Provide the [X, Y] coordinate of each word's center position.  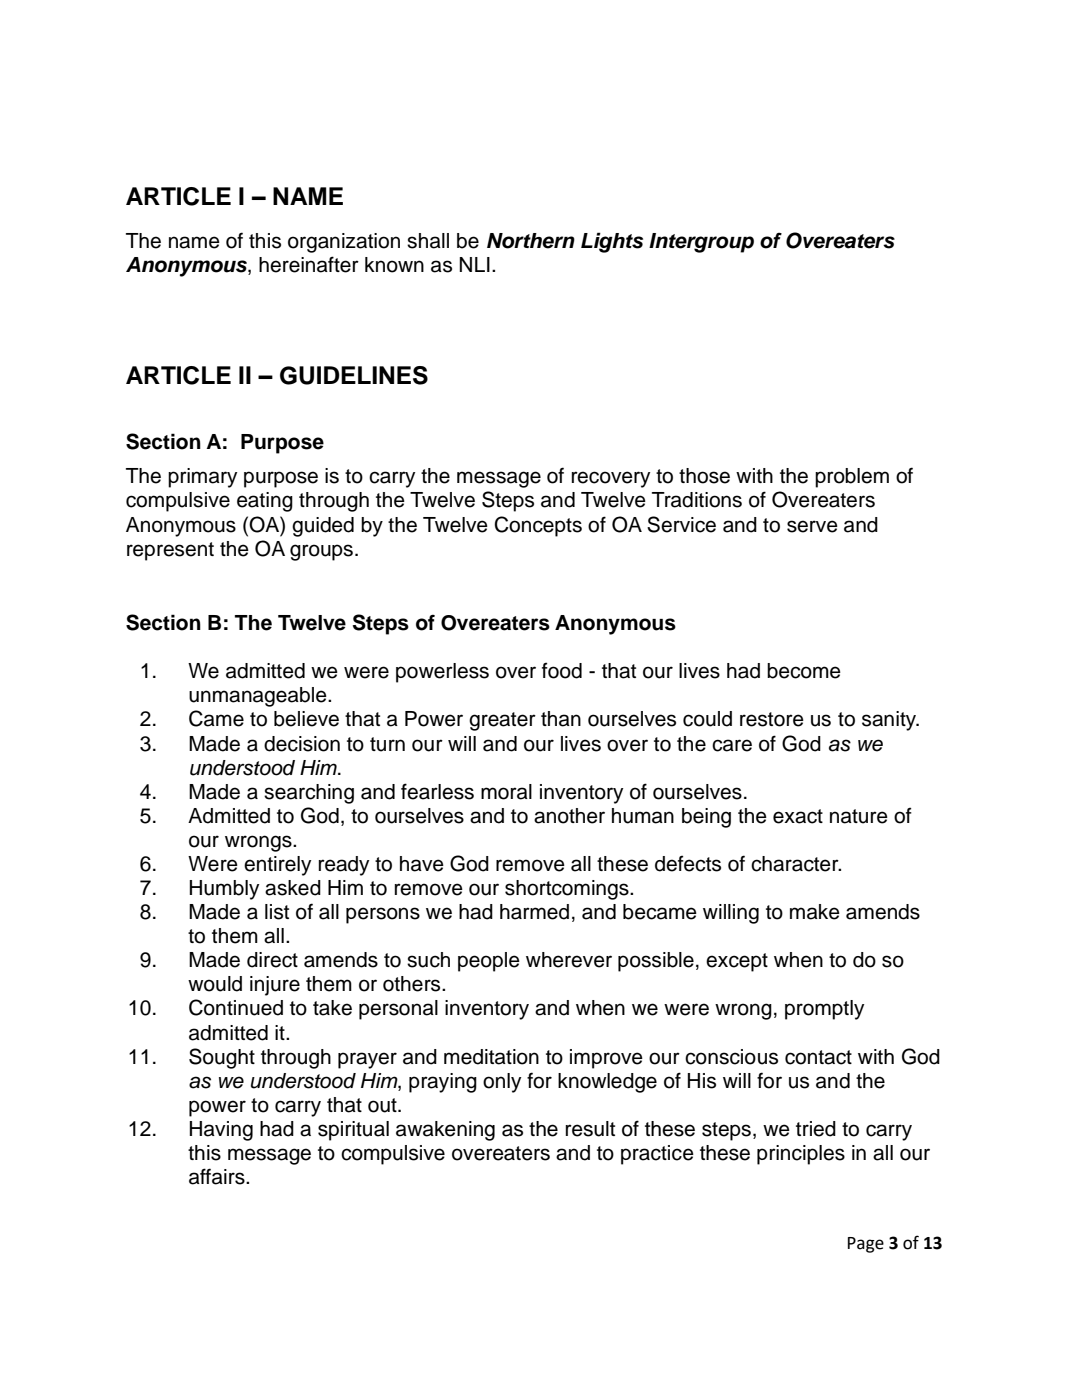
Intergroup [701, 243]
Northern [531, 241]
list [277, 912]
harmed [534, 912]
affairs [218, 1176]
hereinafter [309, 264]
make [815, 912]
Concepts [538, 526]
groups [323, 552]
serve [812, 526]
